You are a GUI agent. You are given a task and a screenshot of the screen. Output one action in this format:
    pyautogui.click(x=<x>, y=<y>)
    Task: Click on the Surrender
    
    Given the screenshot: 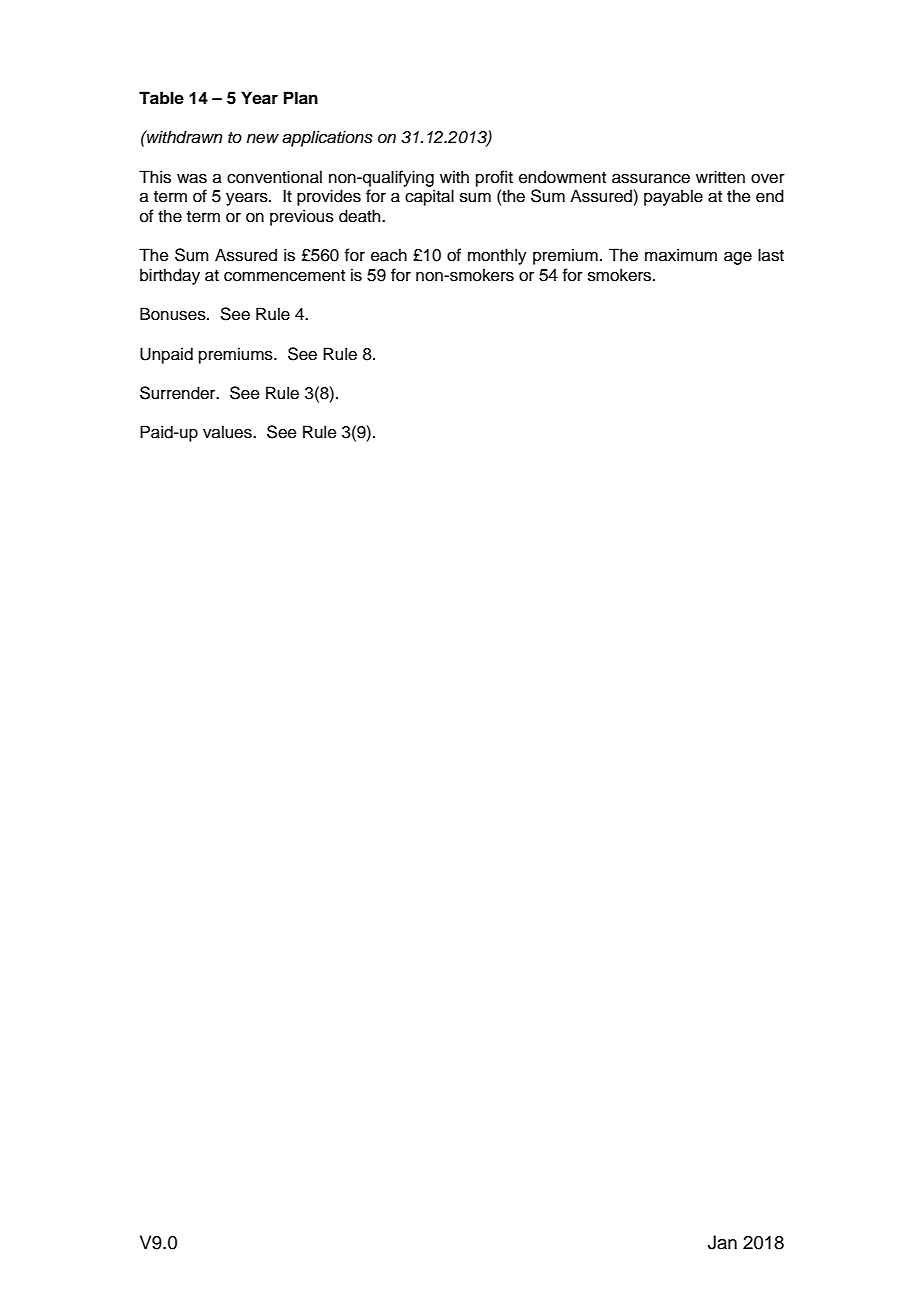 What is the action you would take?
    pyautogui.click(x=179, y=393)
